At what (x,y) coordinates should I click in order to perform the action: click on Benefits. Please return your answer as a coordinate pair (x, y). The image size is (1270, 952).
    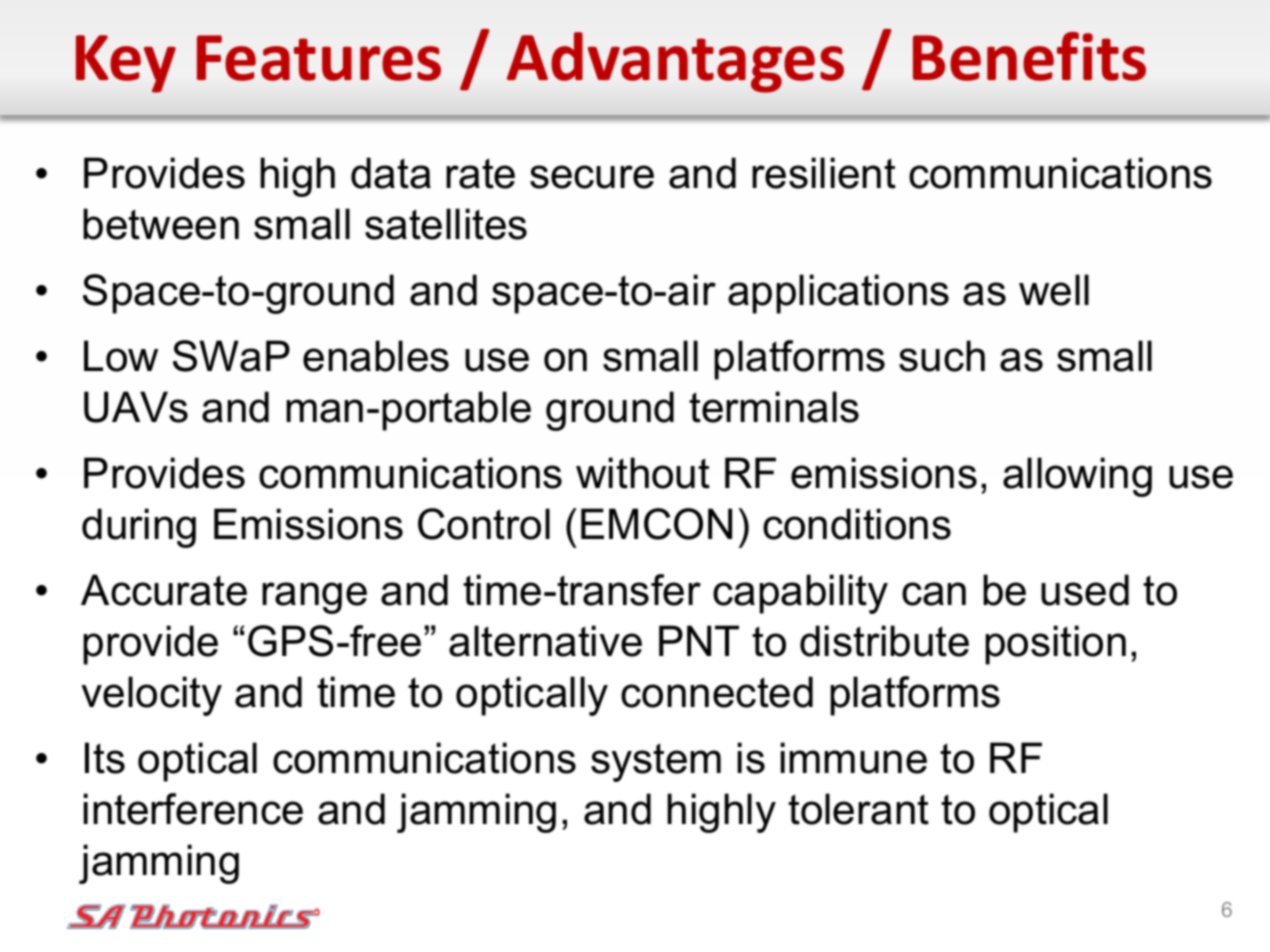
    Looking at the image, I should click on (1029, 56).
